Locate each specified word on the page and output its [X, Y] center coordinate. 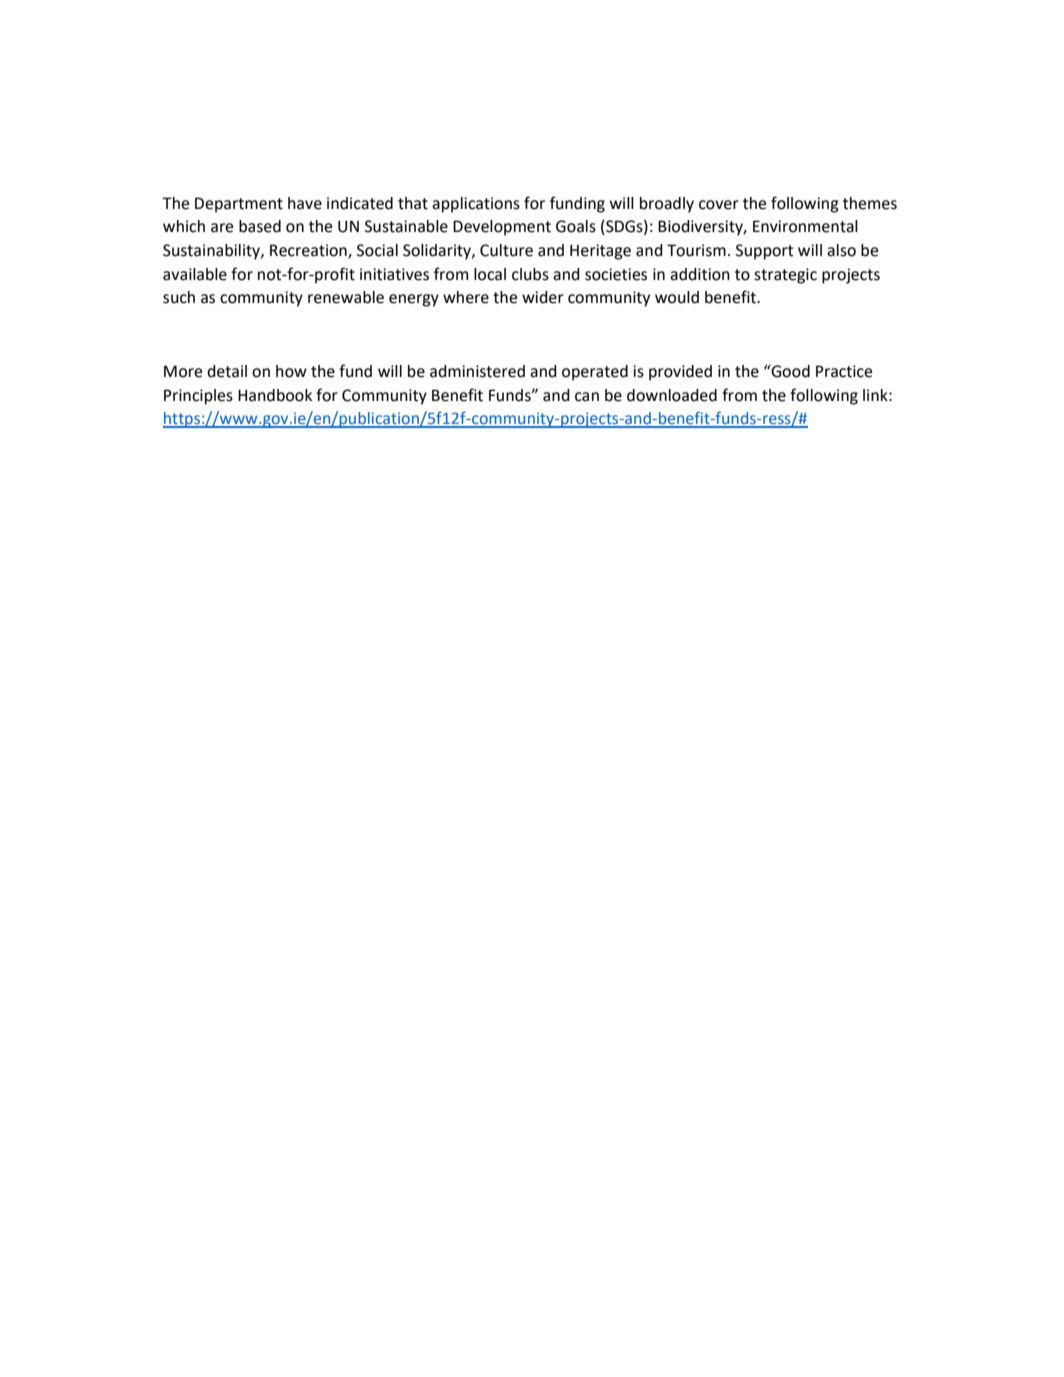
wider [543, 297]
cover [719, 205]
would [677, 297]
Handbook [275, 395]
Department [239, 205]
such [179, 297]
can [587, 397]
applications [476, 205]
